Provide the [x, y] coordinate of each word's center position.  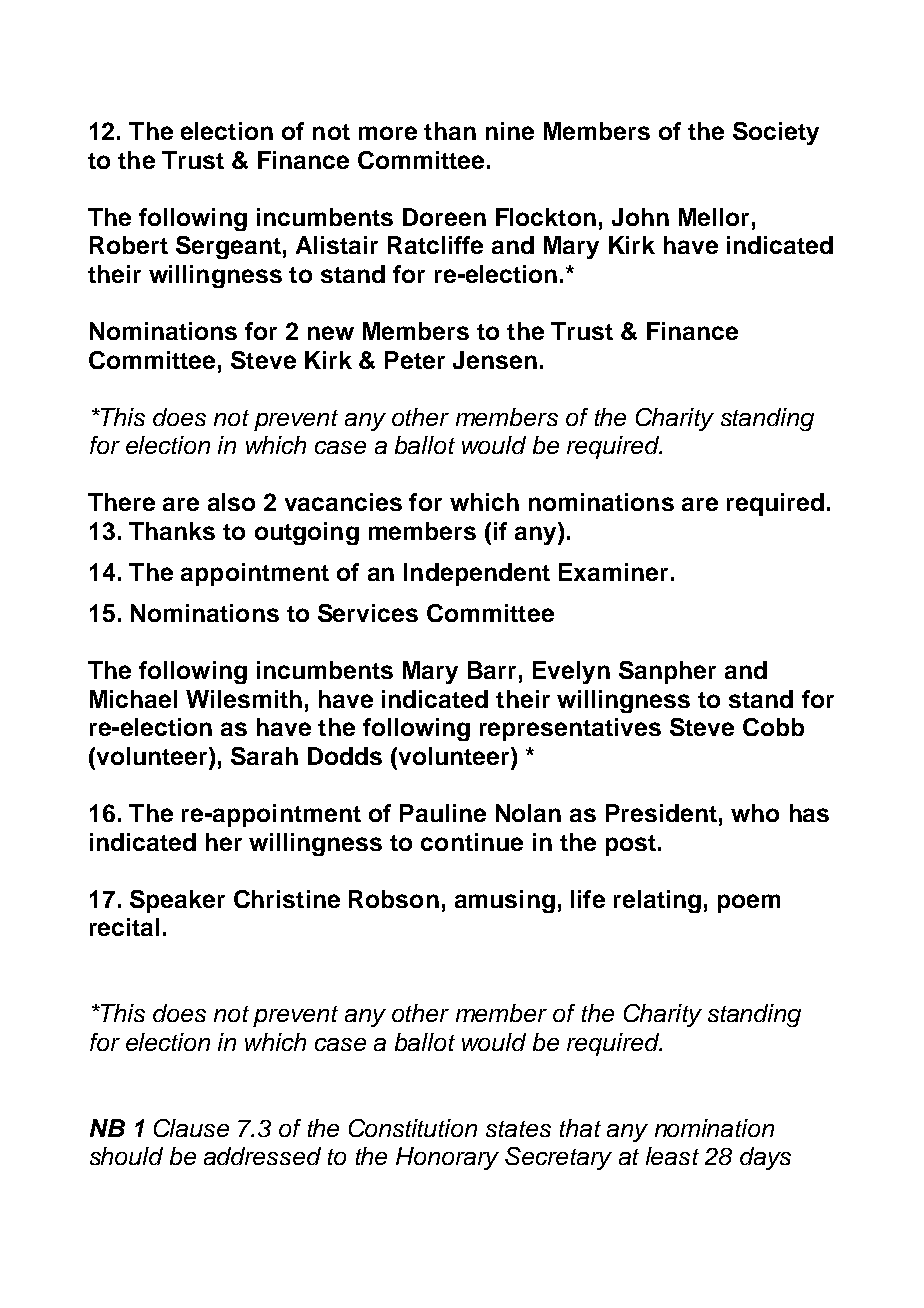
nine [510, 131]
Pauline [443, 813]
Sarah [264, 756]
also [231, 502]
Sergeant [228, 247]
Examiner [613, 572]
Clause [191, 1128]
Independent [477, 574]
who [755, 813]
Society [776, 133]
